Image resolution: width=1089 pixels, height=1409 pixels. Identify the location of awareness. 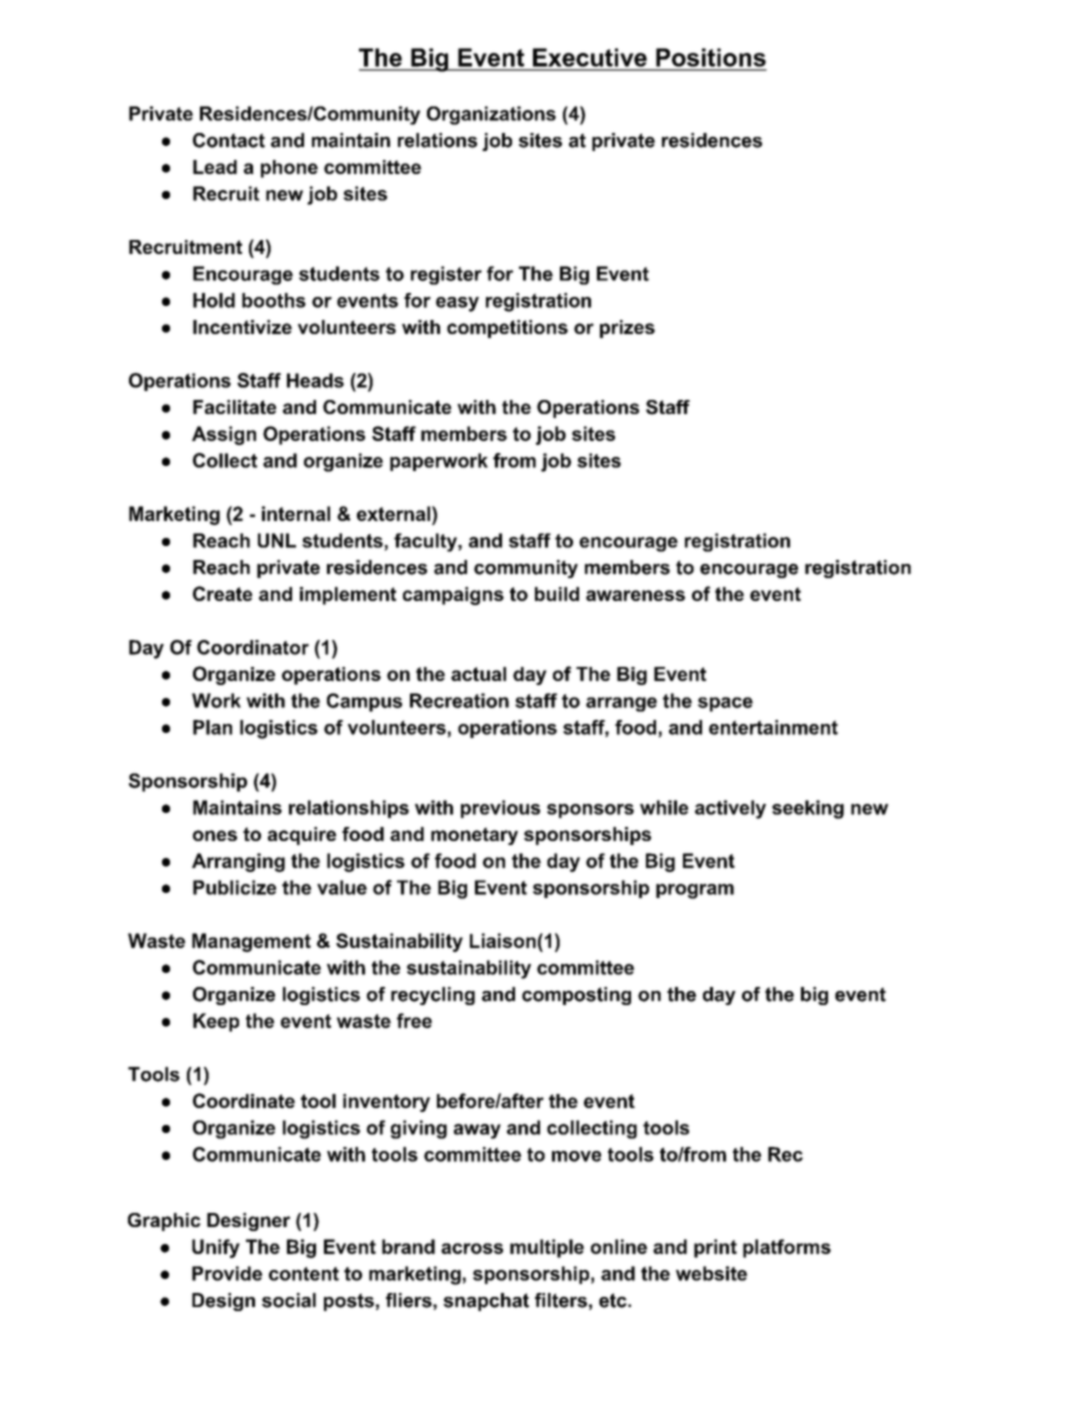
(635, 595).
